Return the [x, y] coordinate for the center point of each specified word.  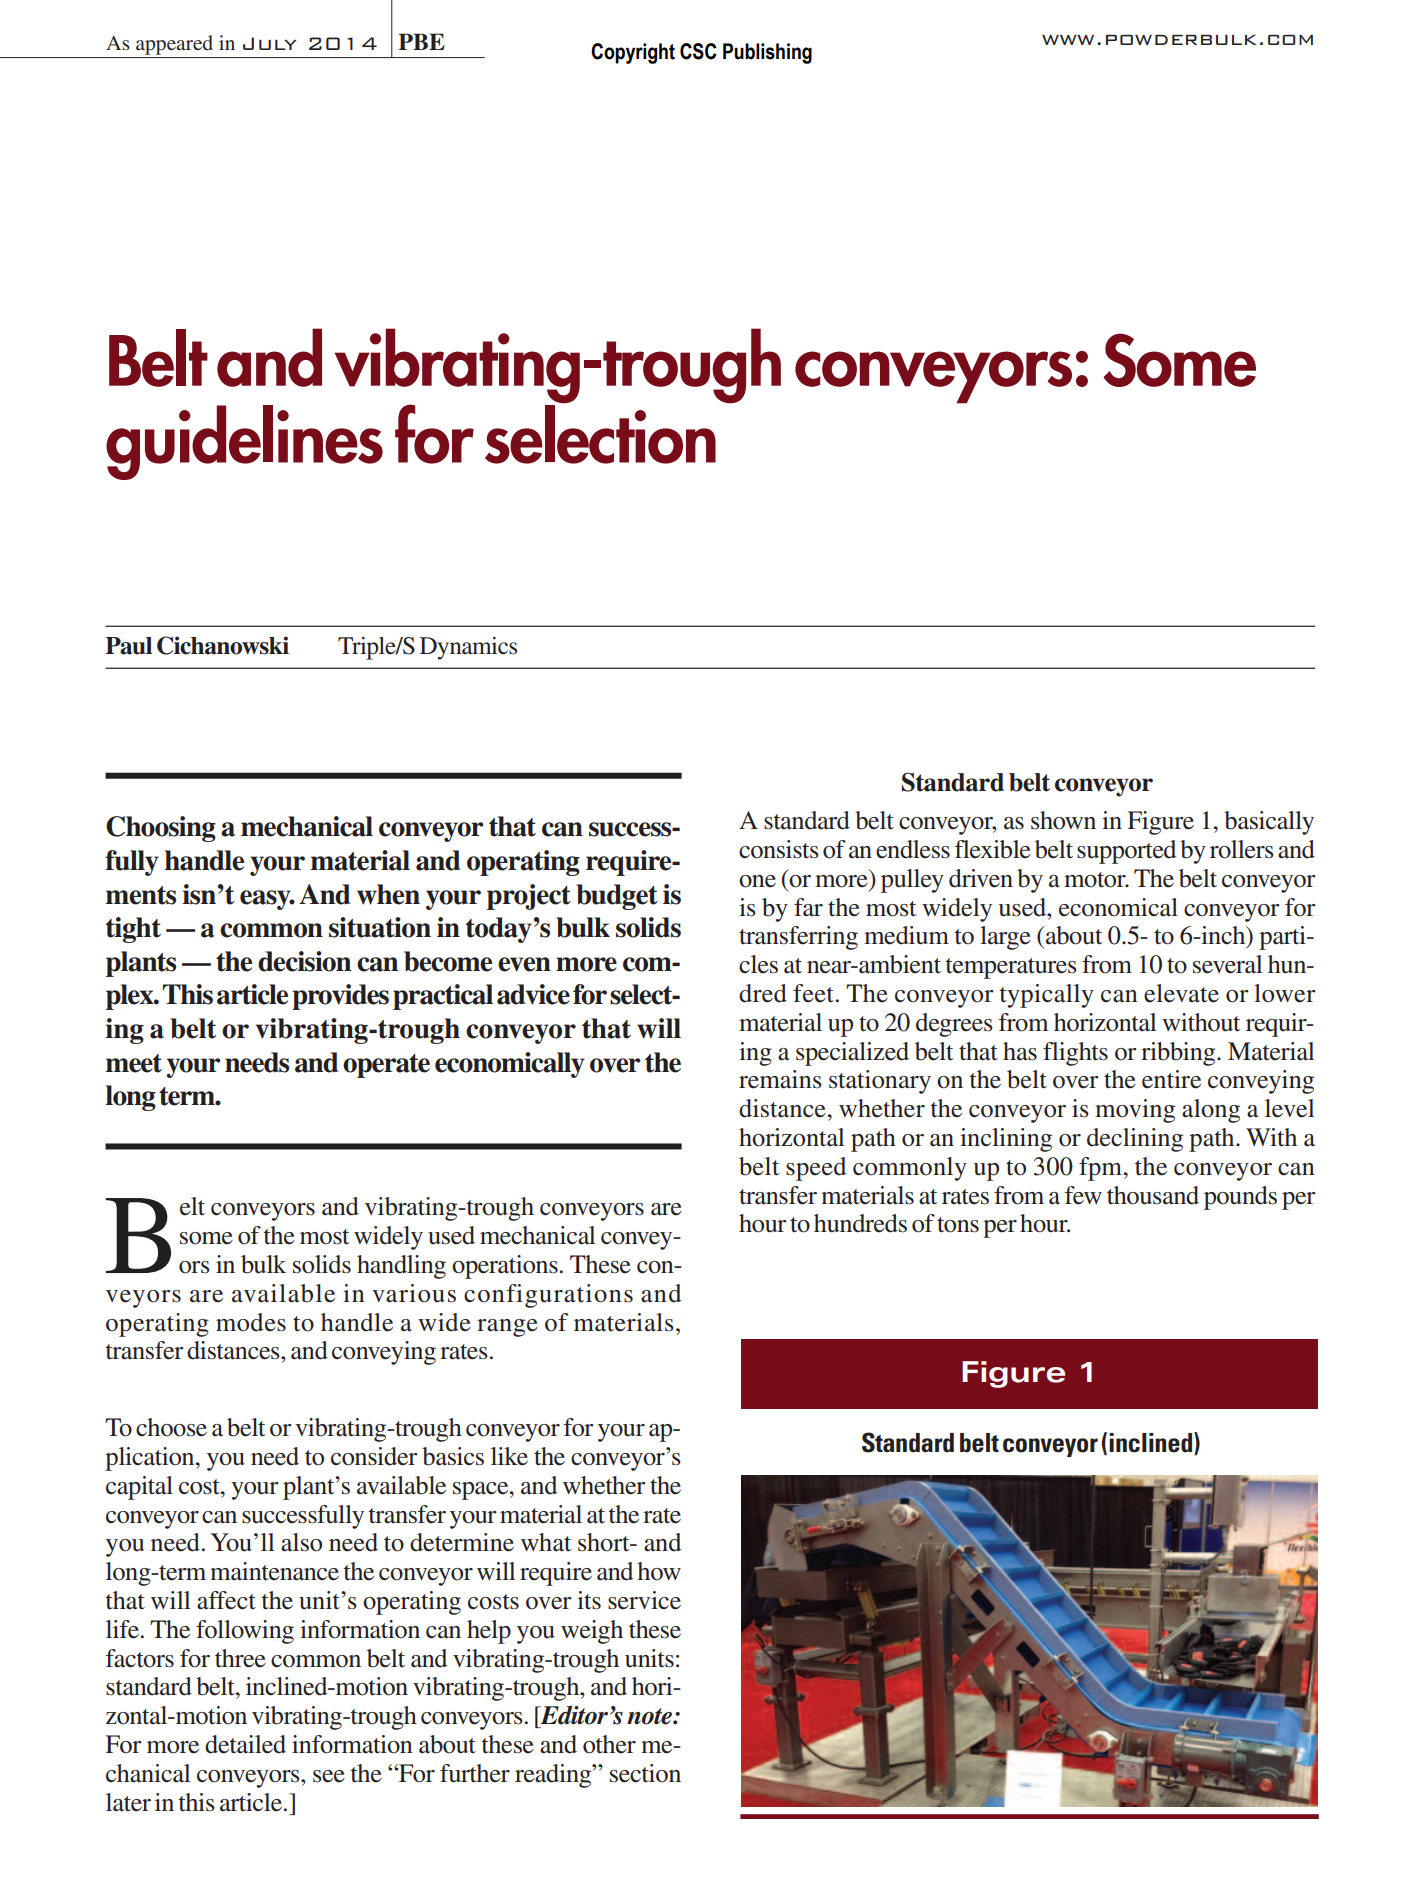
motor [1096, 880]
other [609, 1744]
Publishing [767, 53]
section [645, 1773]
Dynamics [468, 648]
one [757, 881]
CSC [698, 51]
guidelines [244, 442]
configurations [548, 1296]
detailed [245, 1744]
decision [304, 961]
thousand [1153, 1195]
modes [251, 1322]
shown [1063, 820]
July [270, 43]
